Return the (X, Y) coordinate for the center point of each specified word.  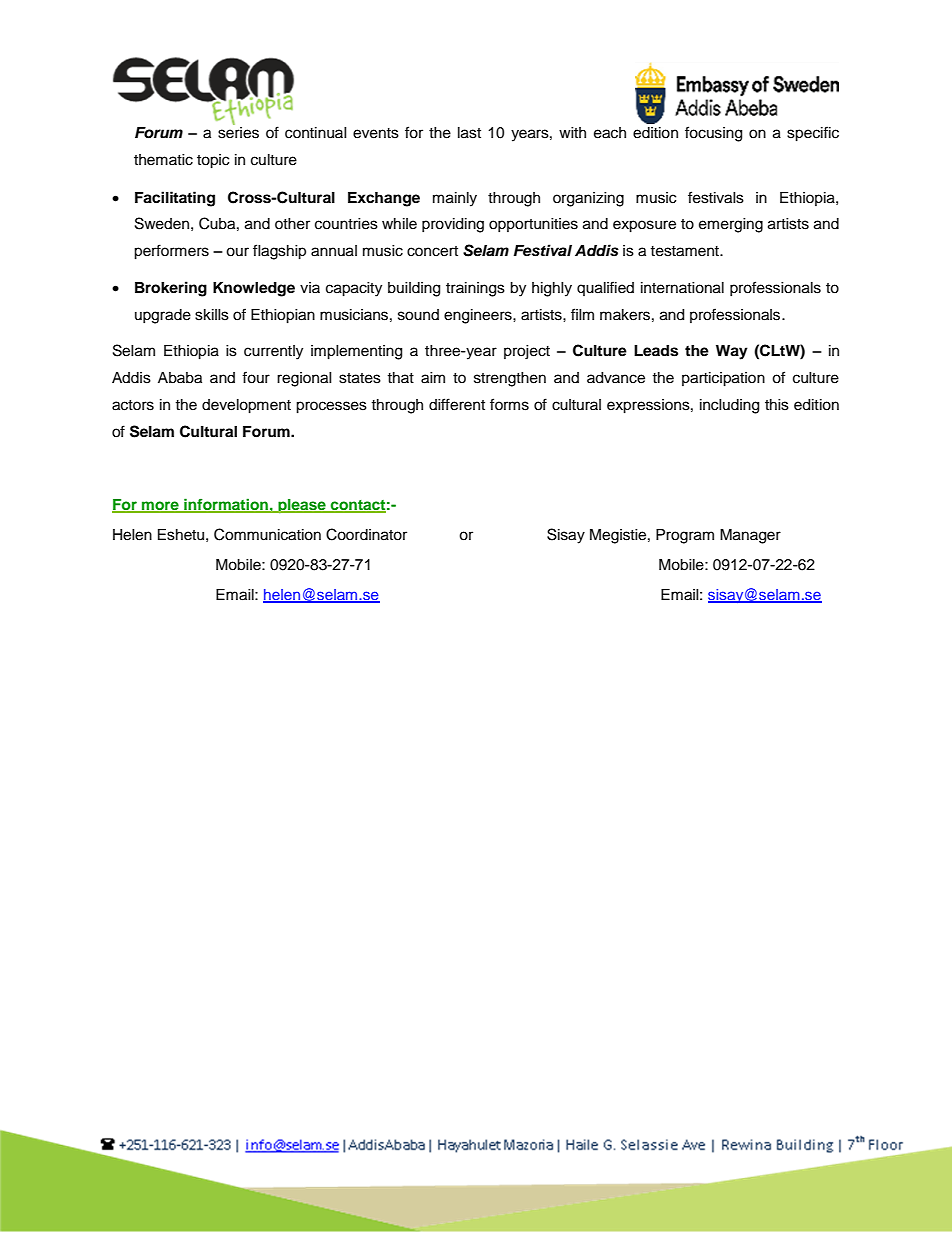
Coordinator (366, 534)
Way (732, 352)
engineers (479, 316)
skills (212, 315)
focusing (713, 134)
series (238, 133)
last (469, 133)
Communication (267, 534)
